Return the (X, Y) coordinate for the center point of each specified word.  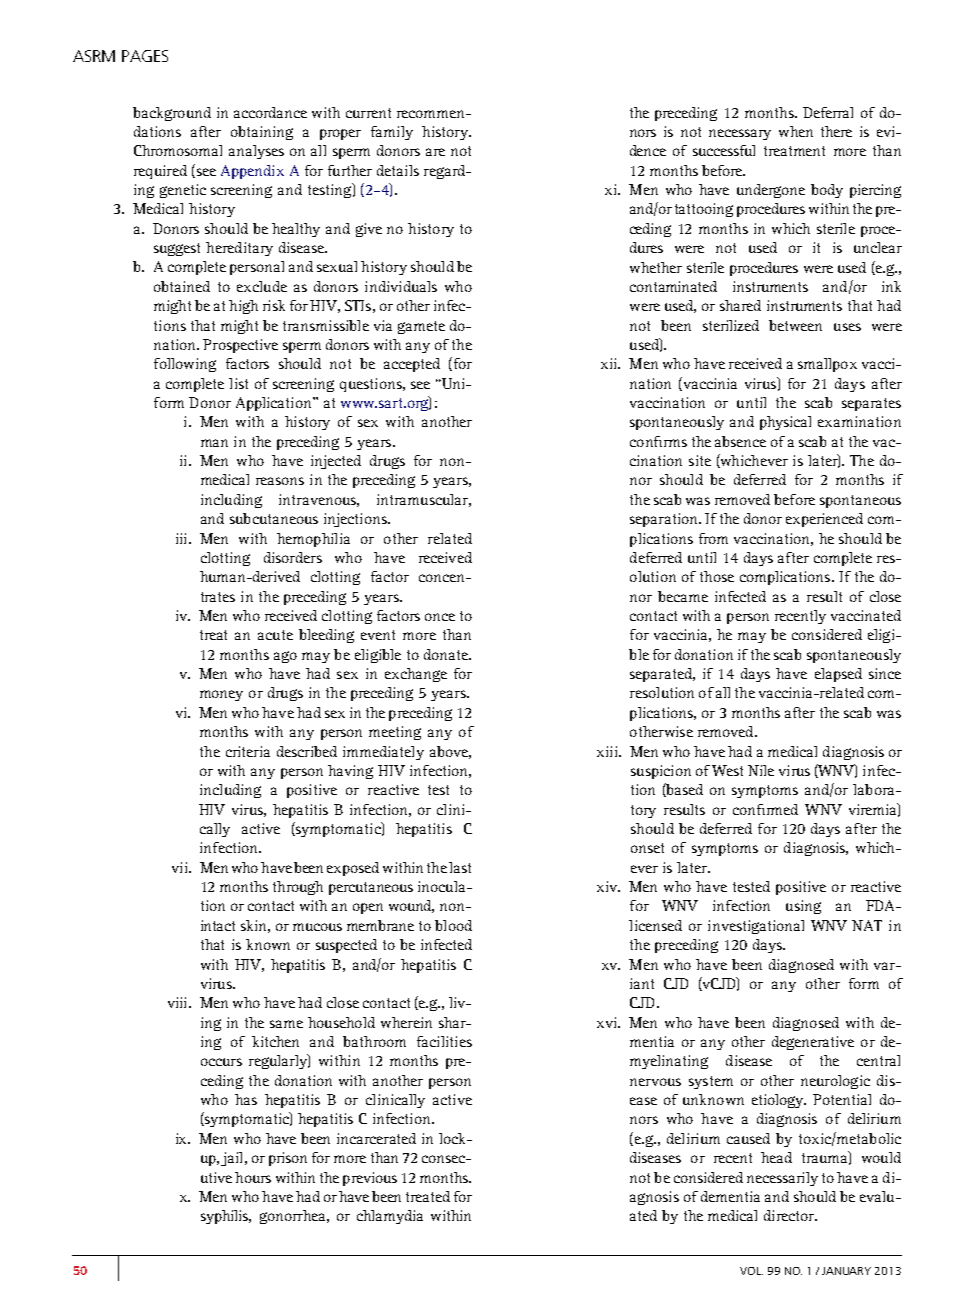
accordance (270, 112)
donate (447, 654)
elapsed (838, 675)
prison (288, 1159)
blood (453, 925)
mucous (317, 927)
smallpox (827, 365)
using (803, 907)
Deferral (828, 112)
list (238, 383)
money (221, 695)
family (392, 133)
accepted (412, 365)
